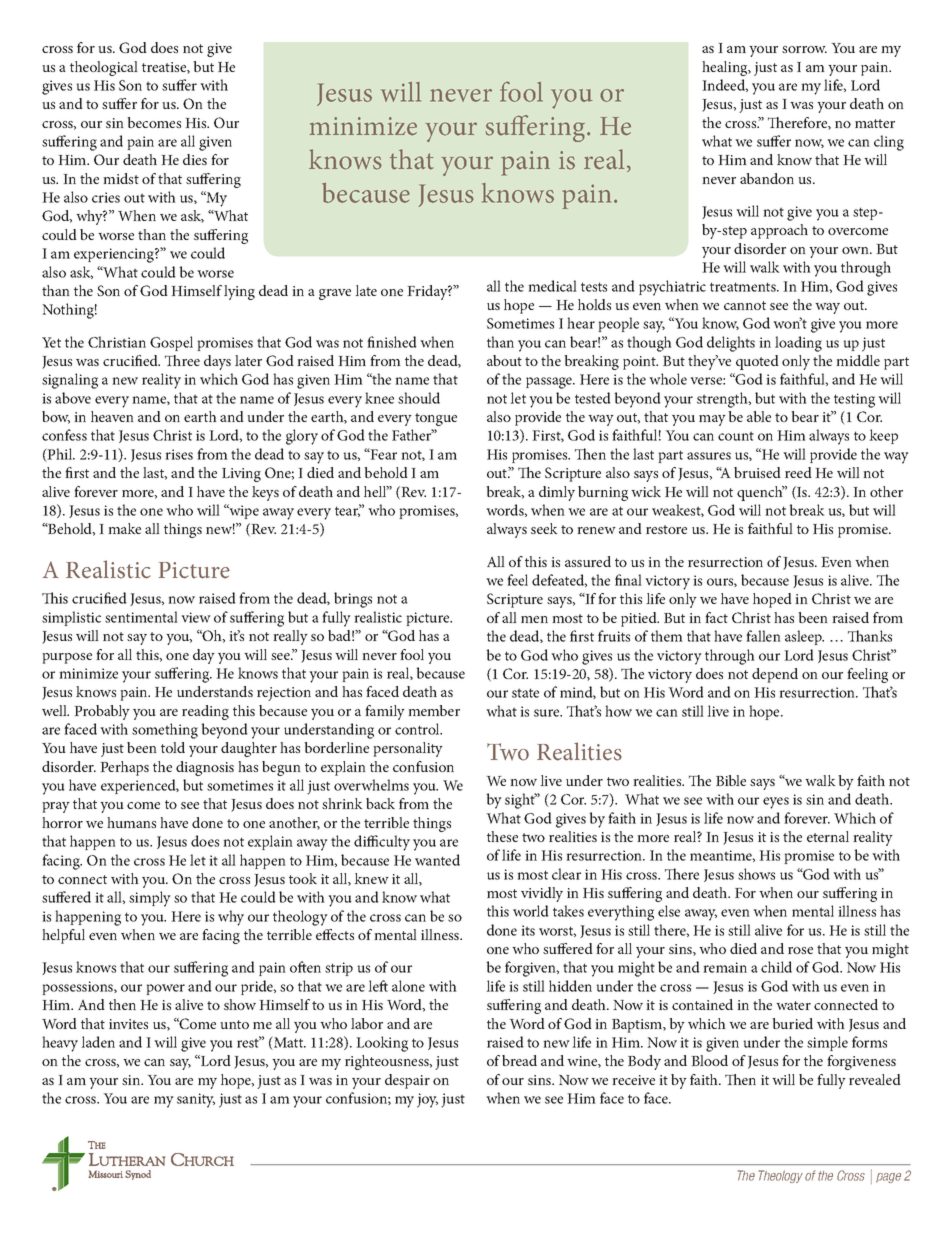 This page has height=1233, width=952. What do you see at coordinates (800, 950) in the page?
I see `rose` at bounding box center [800, 950].
